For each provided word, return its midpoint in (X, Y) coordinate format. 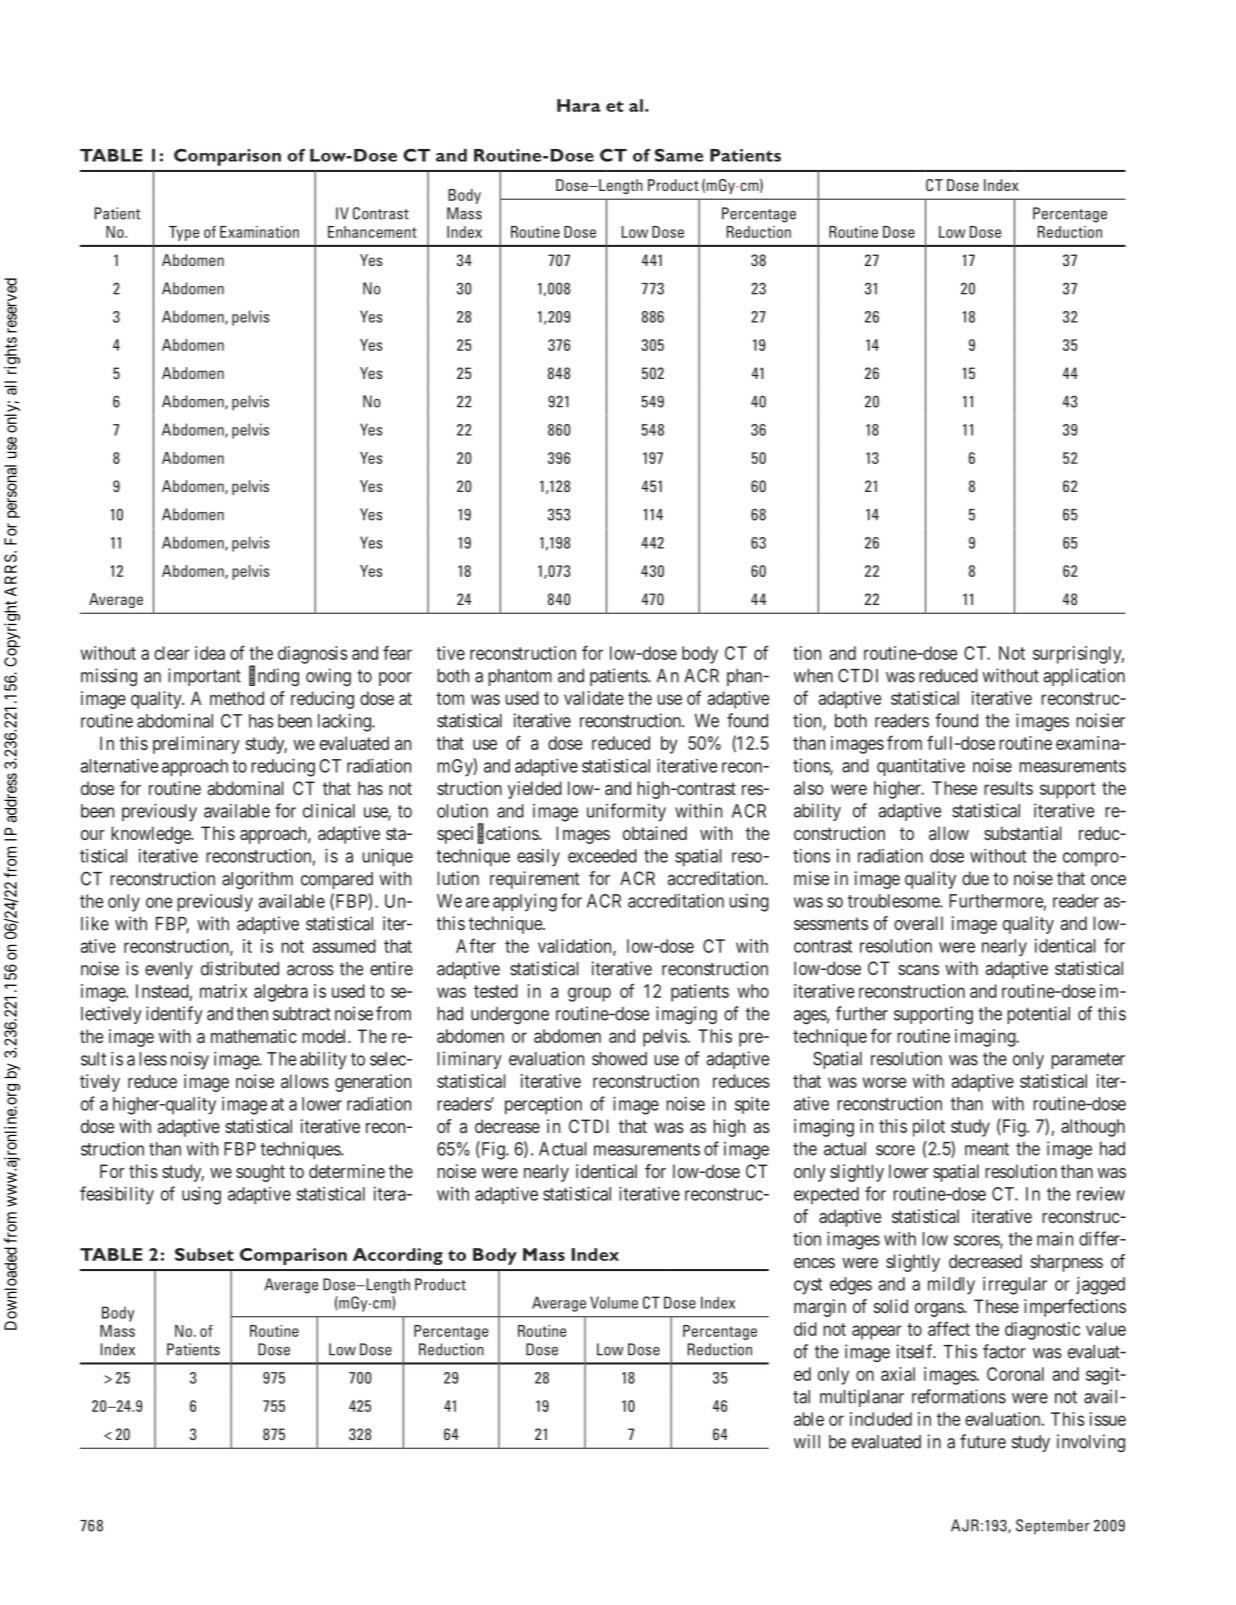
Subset (204, 1254)
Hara (579, 105)
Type (184, 233)
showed (619, 1059)
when (813, 676)
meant (987, 1149)
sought (260, 1173)
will (807, 1441)
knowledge (151, 835)
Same (679, 155)
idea (210, 653)
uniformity (626, 812)
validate (594, 698)
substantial (1022, 833)
